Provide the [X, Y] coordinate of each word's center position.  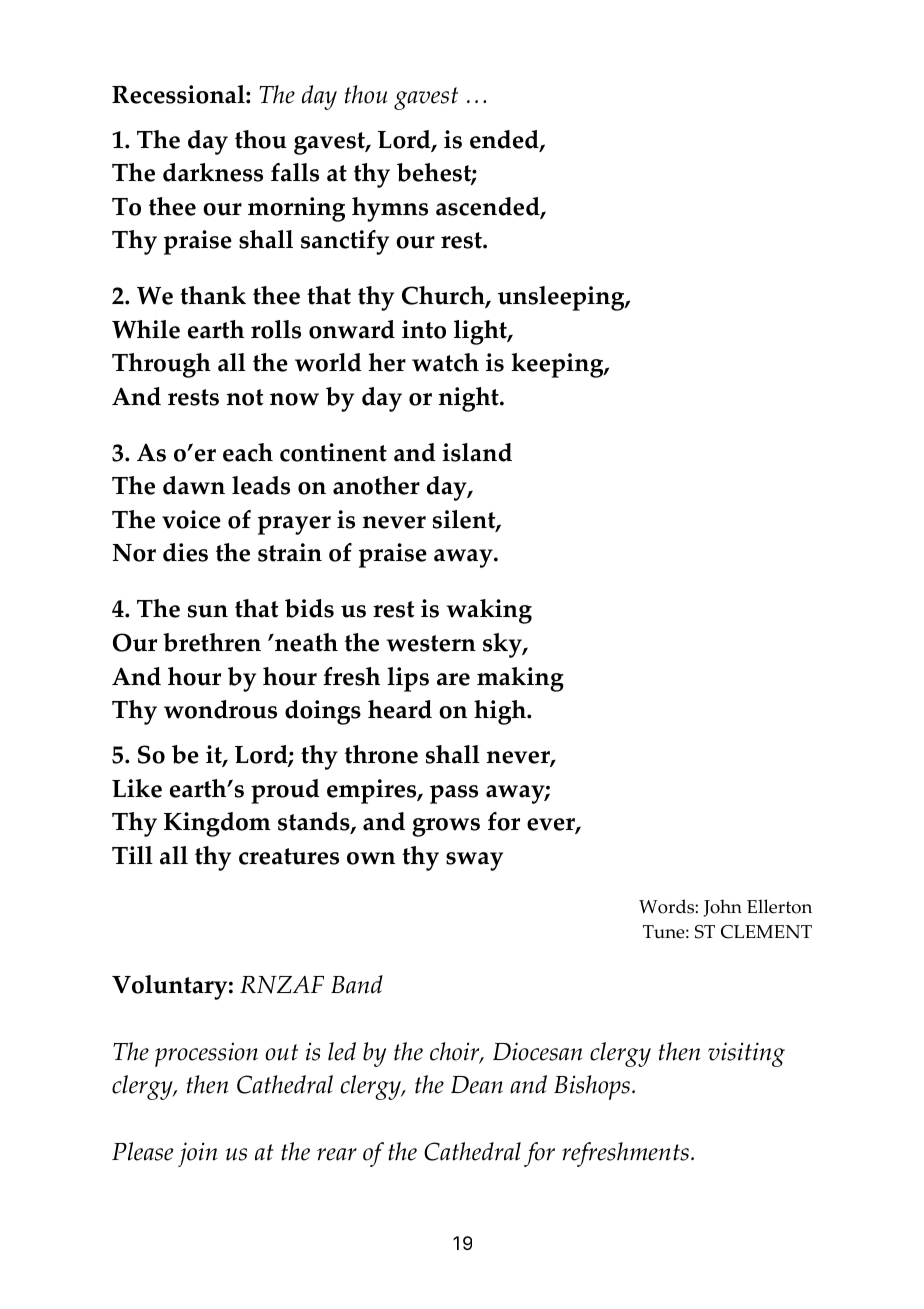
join [197, 1154]
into [424, 329]
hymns [390, 209]
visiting [746, 1054]
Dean [477, 1085]
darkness [213, 172]
